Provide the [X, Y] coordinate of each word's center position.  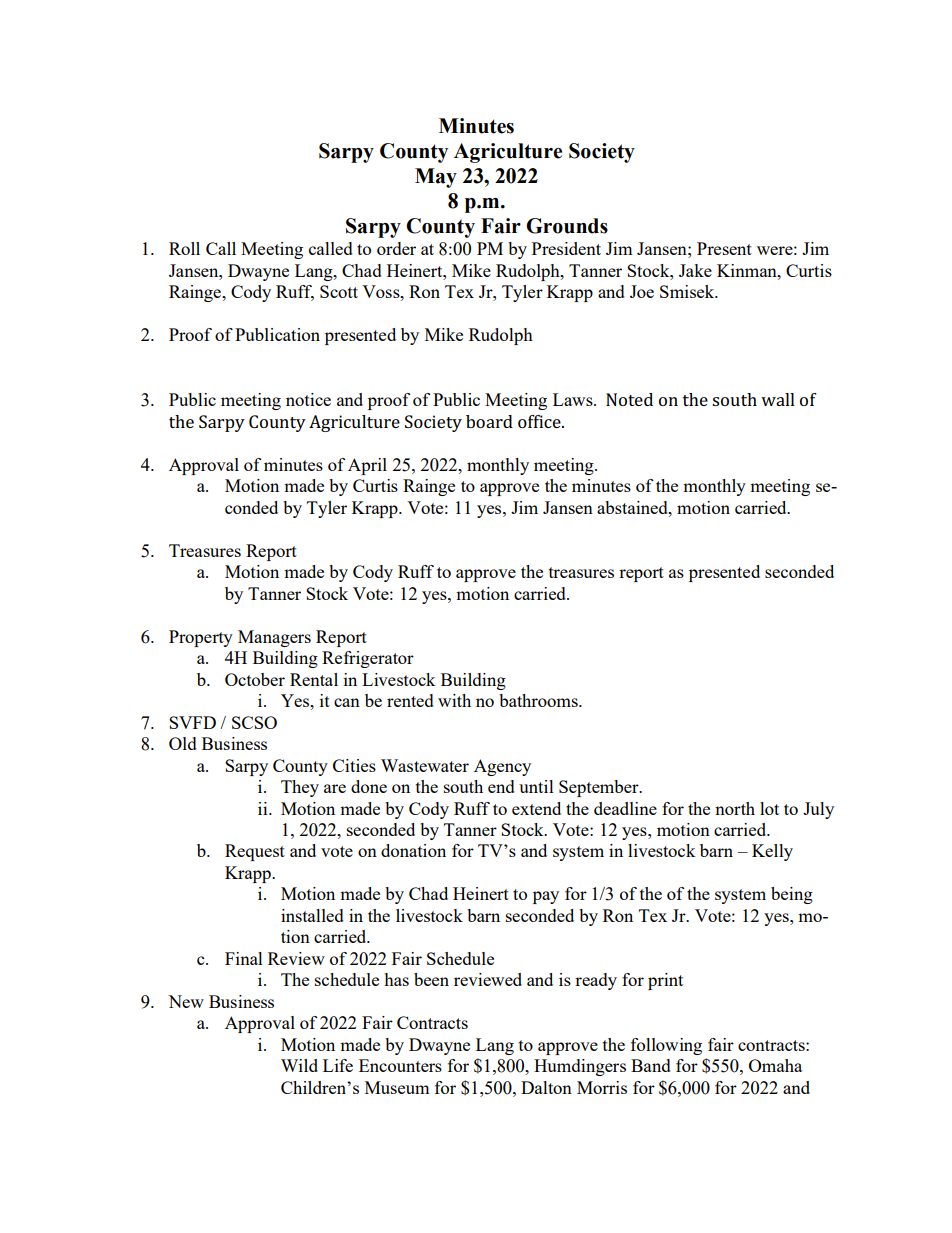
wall [778, 399]
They [300, 788]
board [489, 421]
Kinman [748, 270]
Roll [184, 248]
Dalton [546, 1087]
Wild [299, 1065]
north [735, 808]
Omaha [775, 1065]
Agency [502, 767]
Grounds [567, 226]
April [367, 466]
